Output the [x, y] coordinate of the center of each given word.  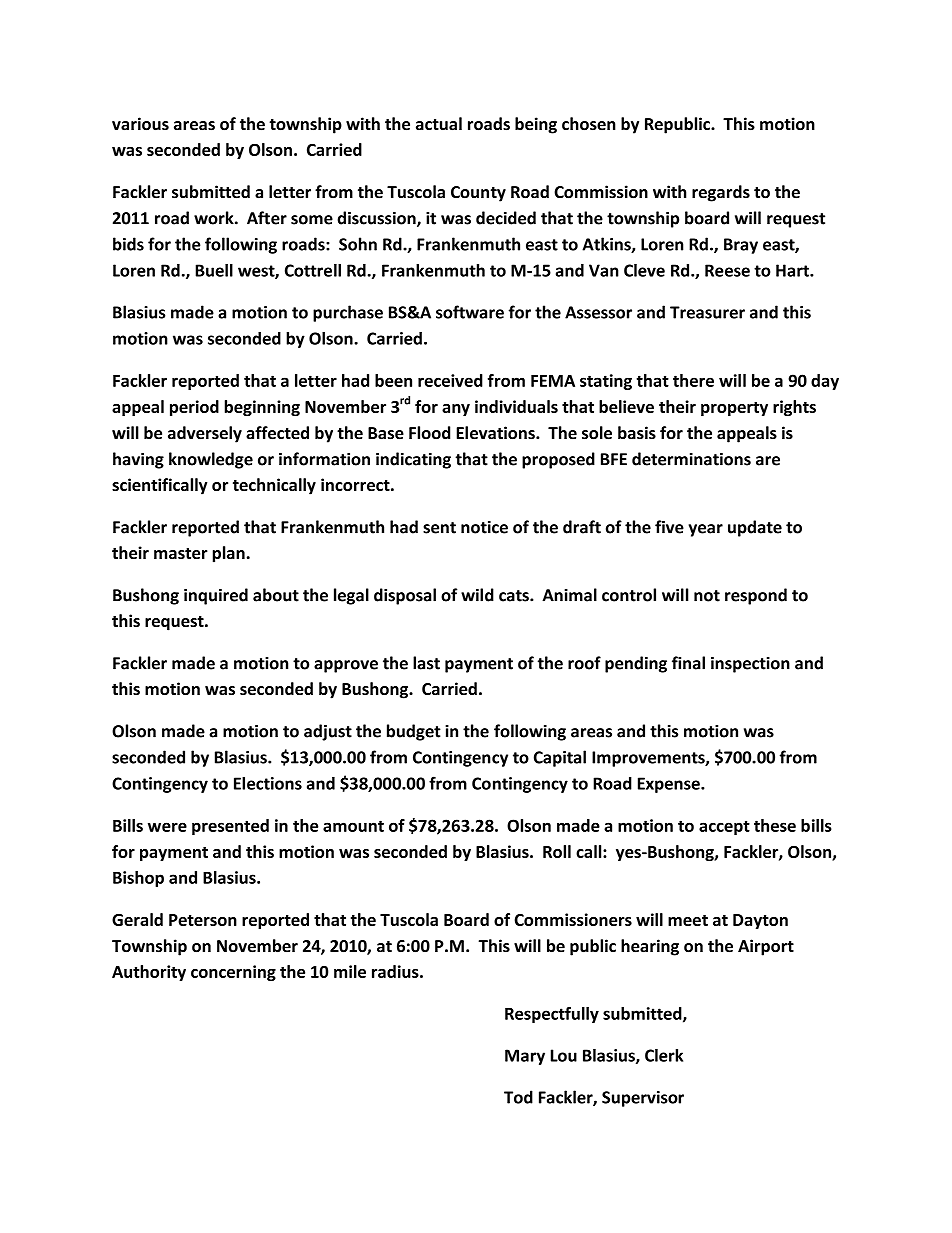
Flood [429, 433]
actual [439, 124]
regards [721, 193]
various [140, 124]
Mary [525, 1057]
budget [414, 732]
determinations [691, 459]
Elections [268, 783]
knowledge [211, 460]
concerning [233, 973]
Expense [670, 785]
